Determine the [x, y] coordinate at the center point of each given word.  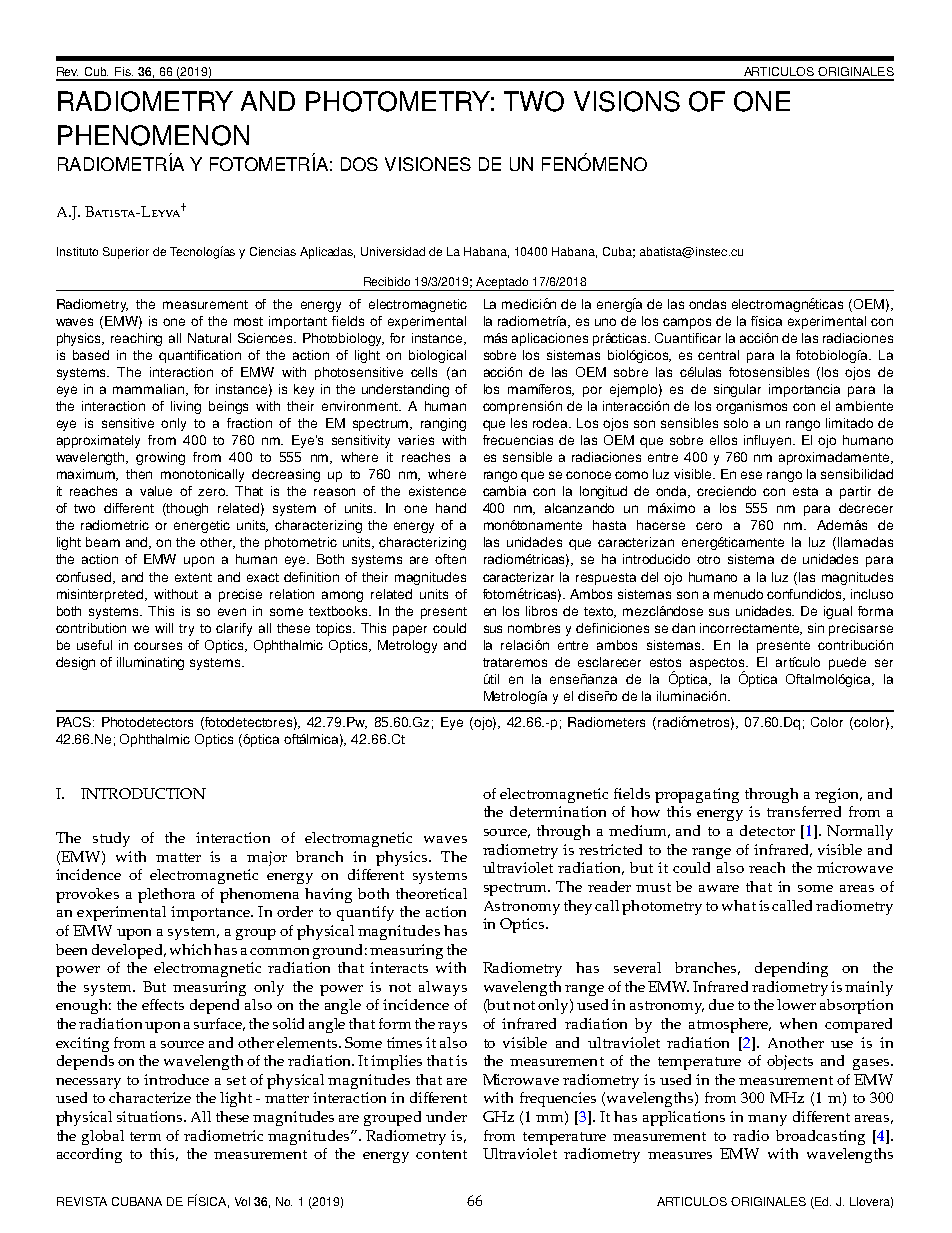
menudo [738, 594]
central [718, 355]
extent [193, 577]
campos [687, 323]
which [190, 949]
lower [796, 1004]
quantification [200, 356]
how [645, 811]
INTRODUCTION [143, 793]
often [450, 559]
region [838, 795]
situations [151, 1116]
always [443, 988]
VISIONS [627, 101]
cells [424, 372]
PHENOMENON [153, 135]
